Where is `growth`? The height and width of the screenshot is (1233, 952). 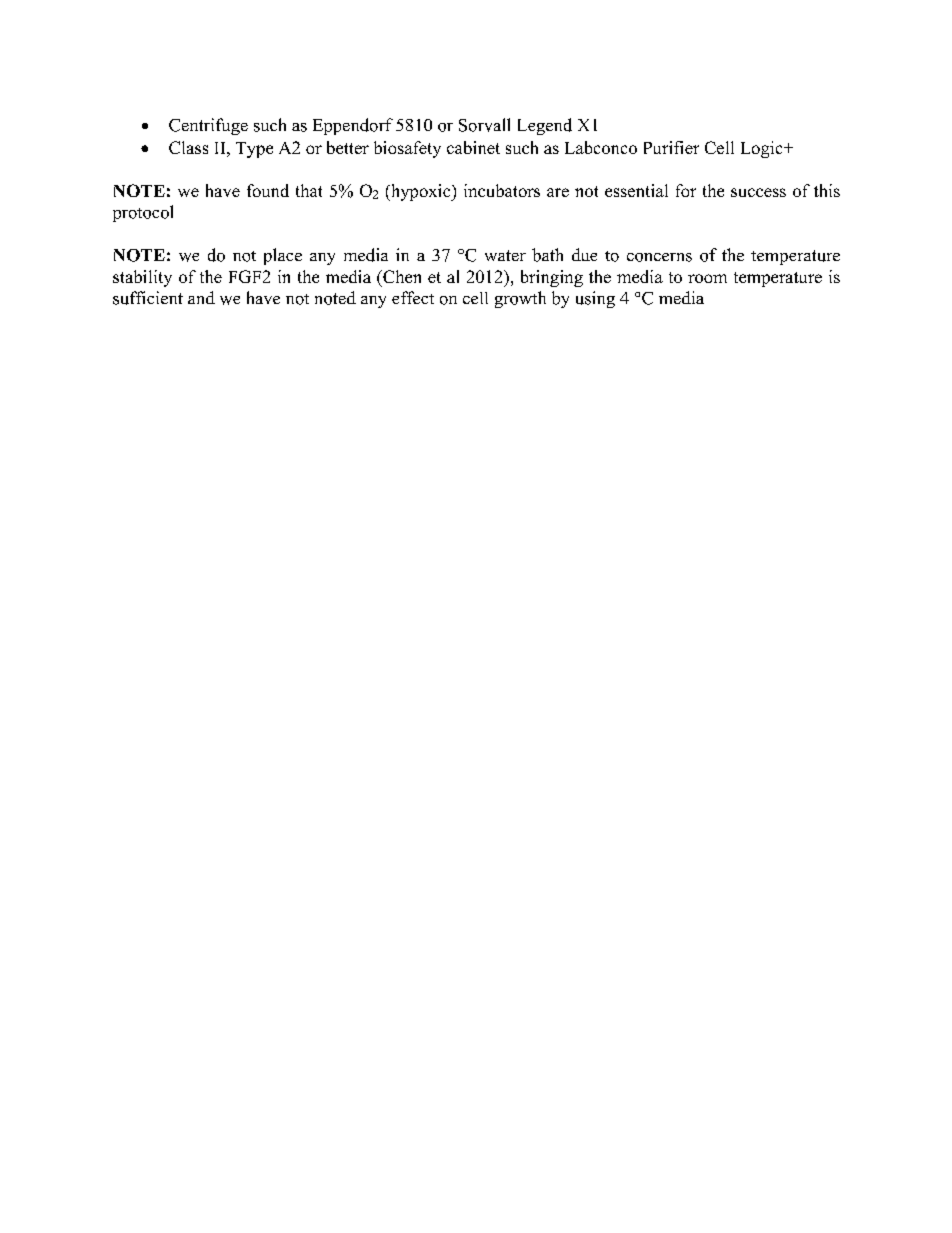 growth is located at coordinates (520, 299).
